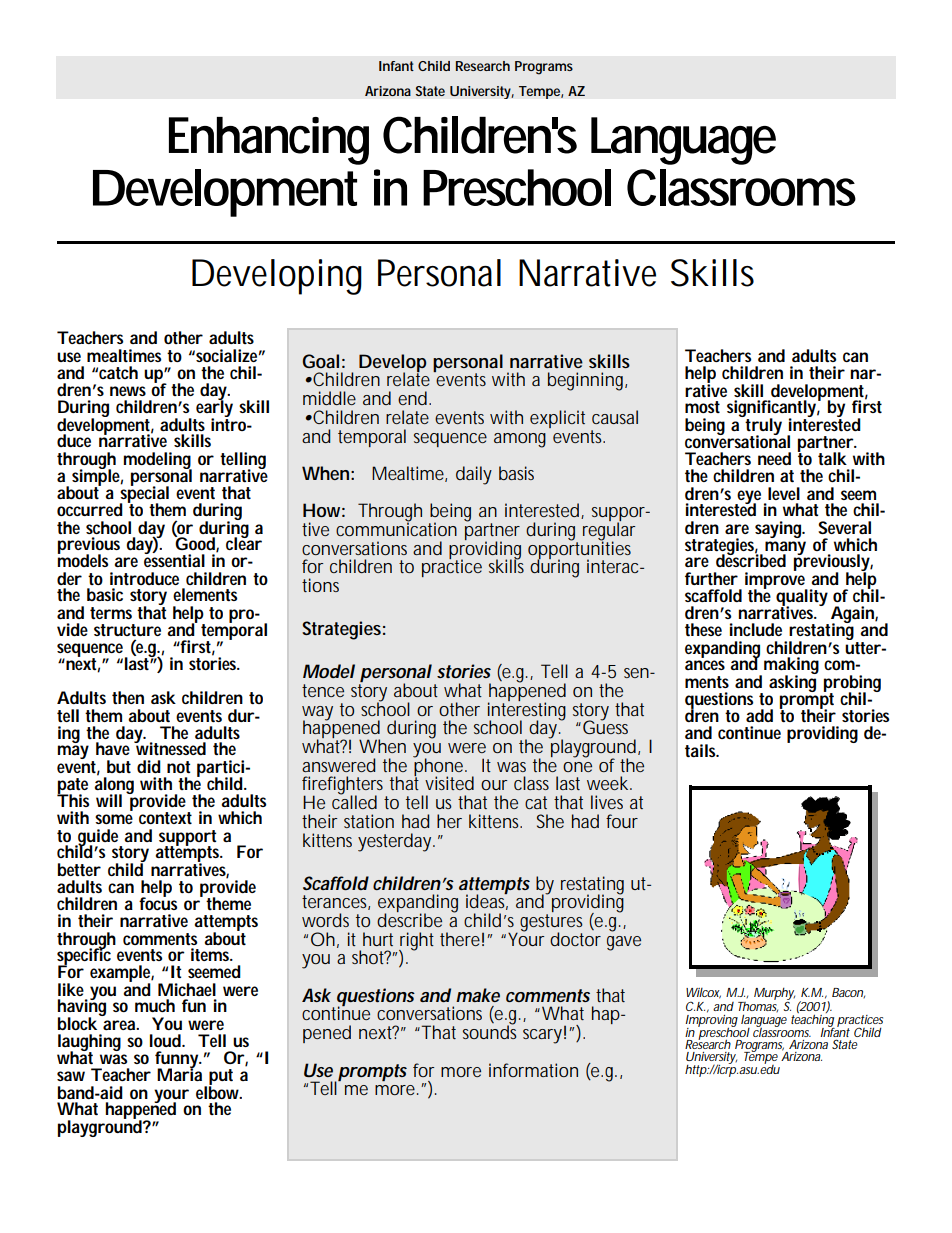 The width and height of the screenshot is (952, 1233). What do you see at coordinates (269, 141) in the screenshot?
I see `Enhancing` at bounding box center [269, 141].
